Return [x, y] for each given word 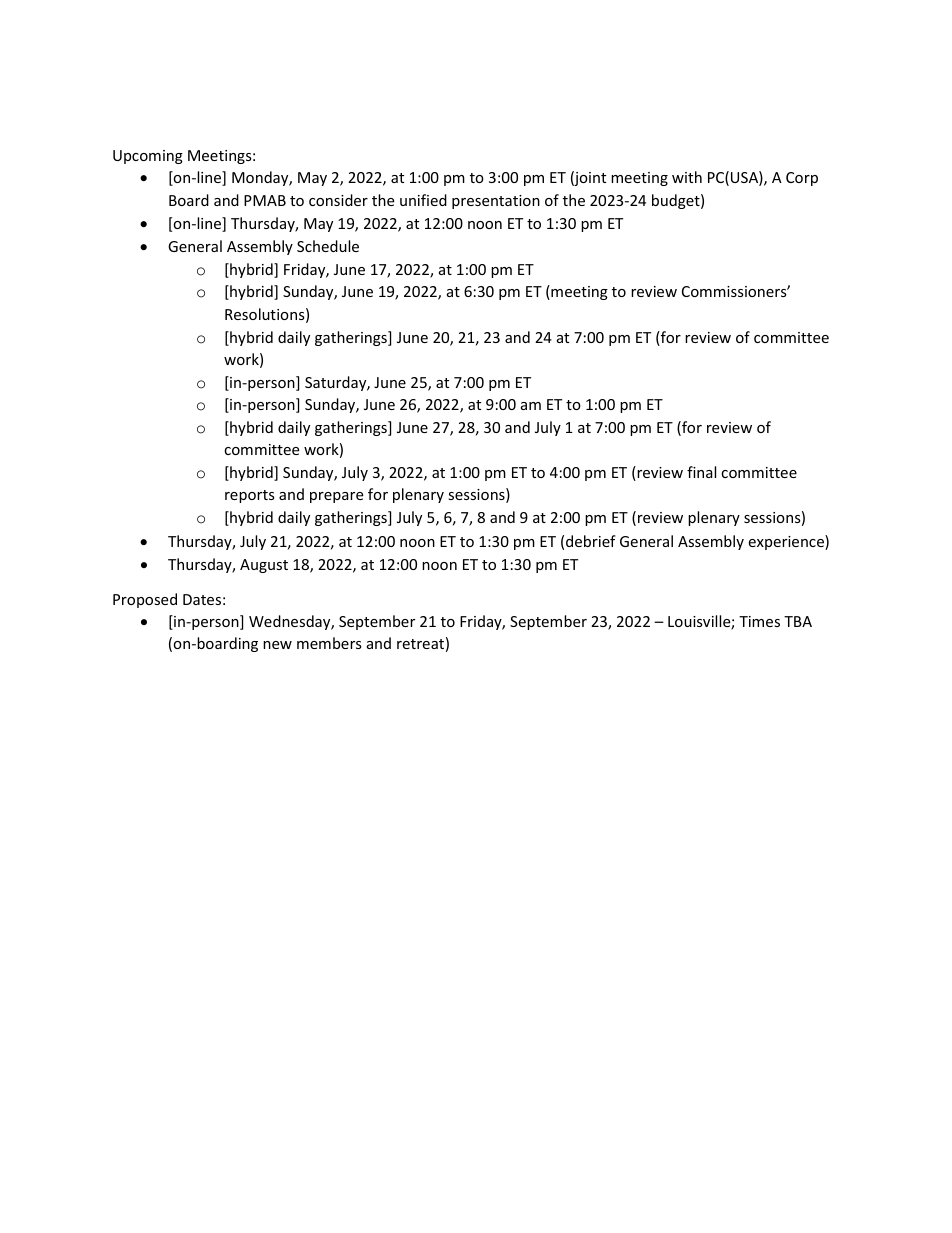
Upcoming [148, 157]
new [277, 645]
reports [250, 496]
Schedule [328, 246]
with [687, 177]
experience [787, 542]
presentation [496, 202]
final [701, 472]
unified [423, 200]
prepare [336, 497]
